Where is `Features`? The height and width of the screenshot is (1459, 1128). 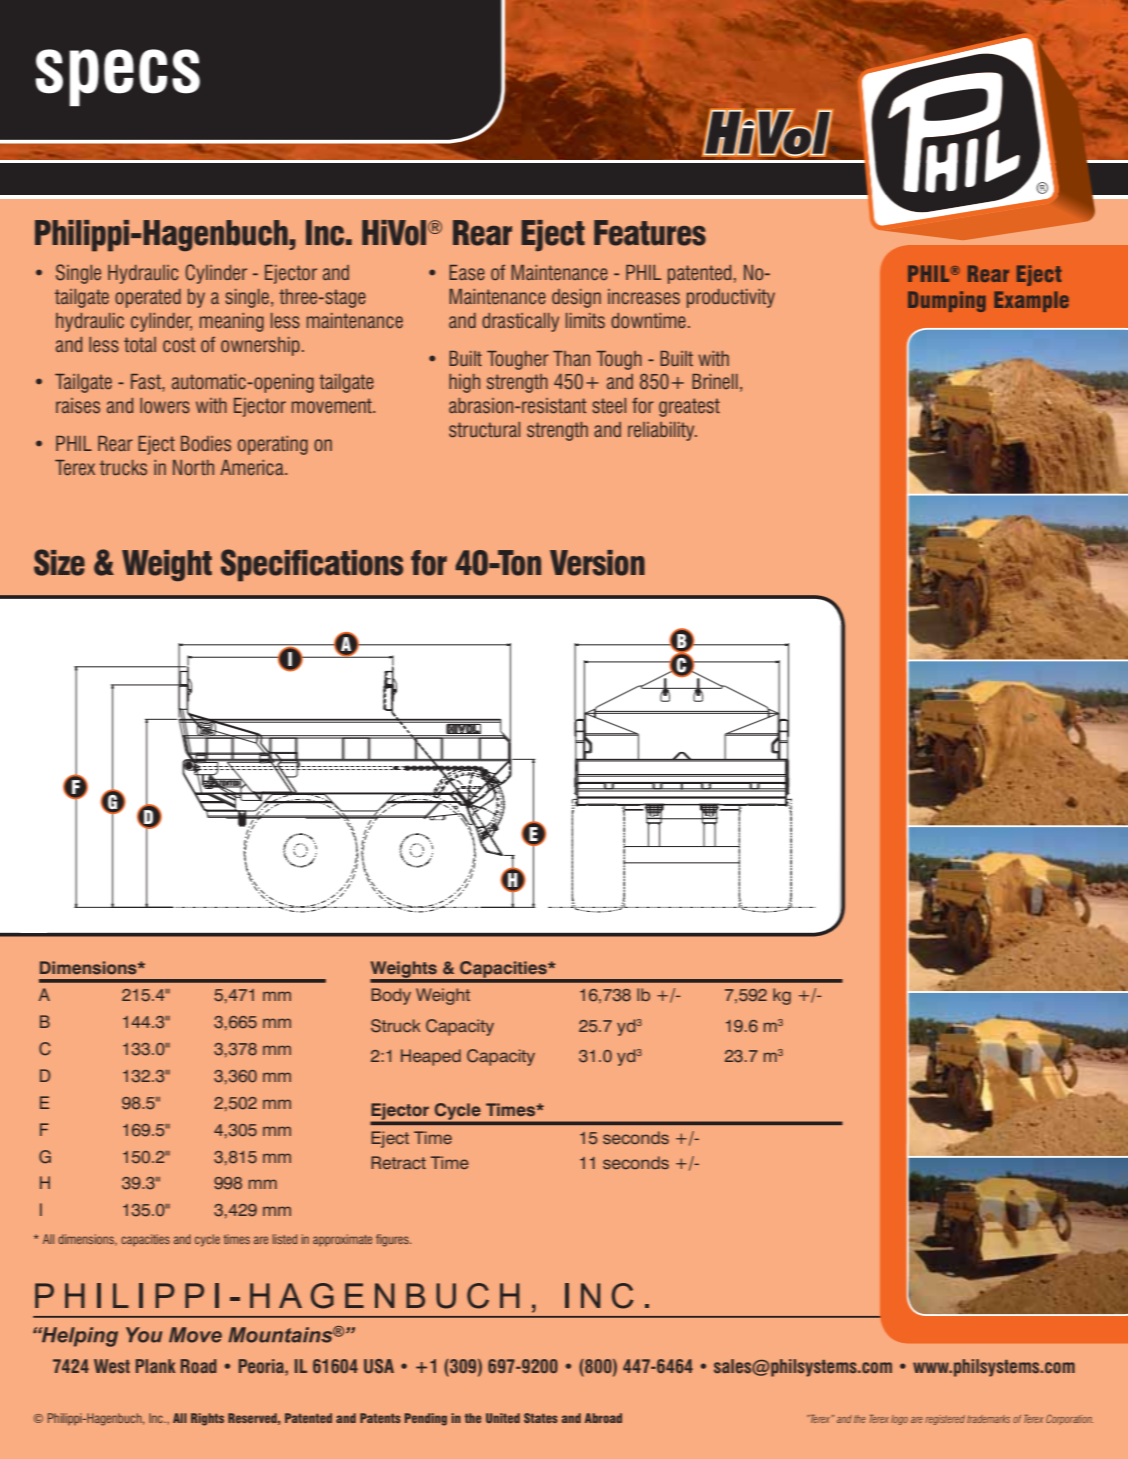
Features is located at coordinates (650, 233).
